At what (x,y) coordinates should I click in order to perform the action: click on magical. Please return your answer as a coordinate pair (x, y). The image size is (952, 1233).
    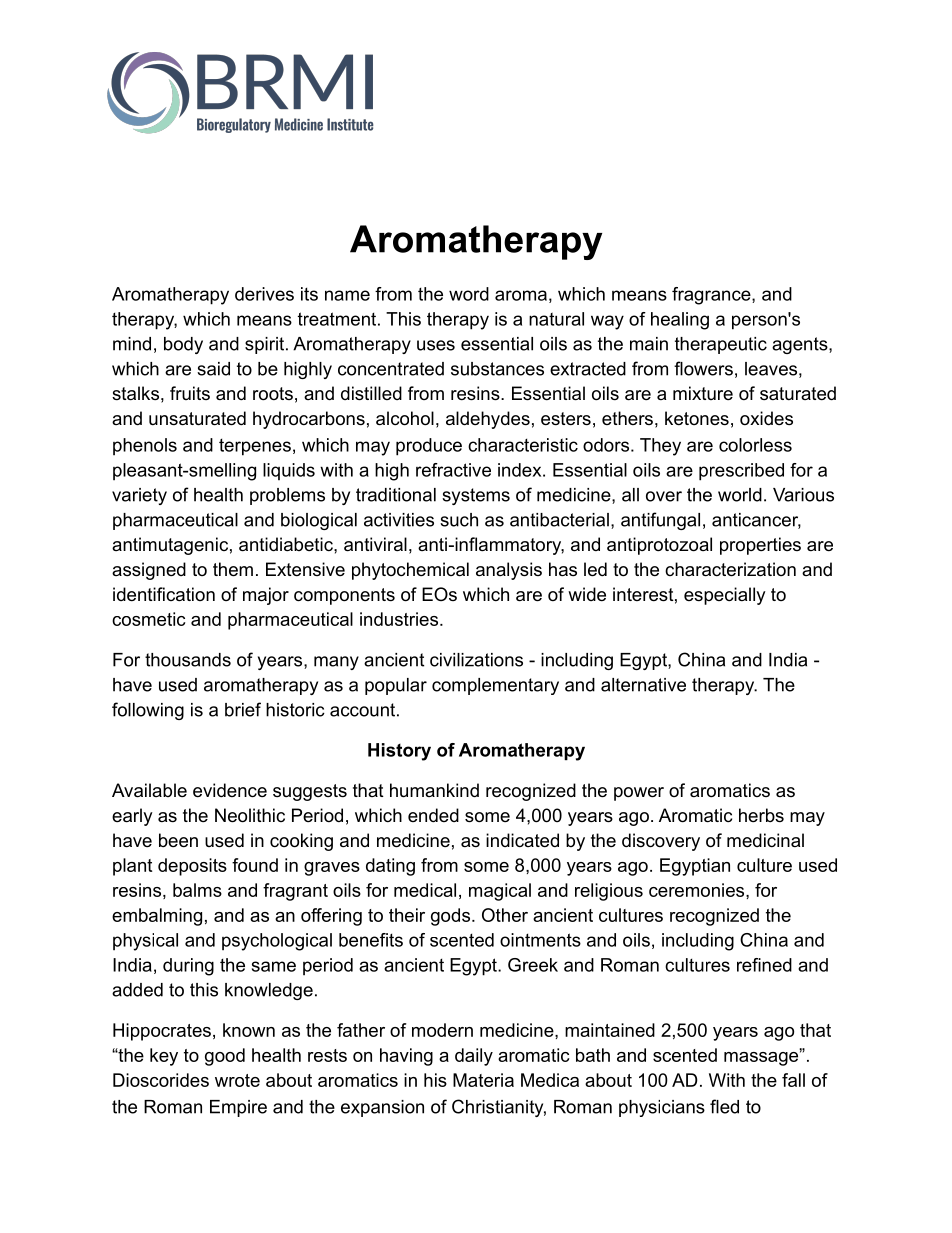
    Looking at the image, I should click on (500, 892).
